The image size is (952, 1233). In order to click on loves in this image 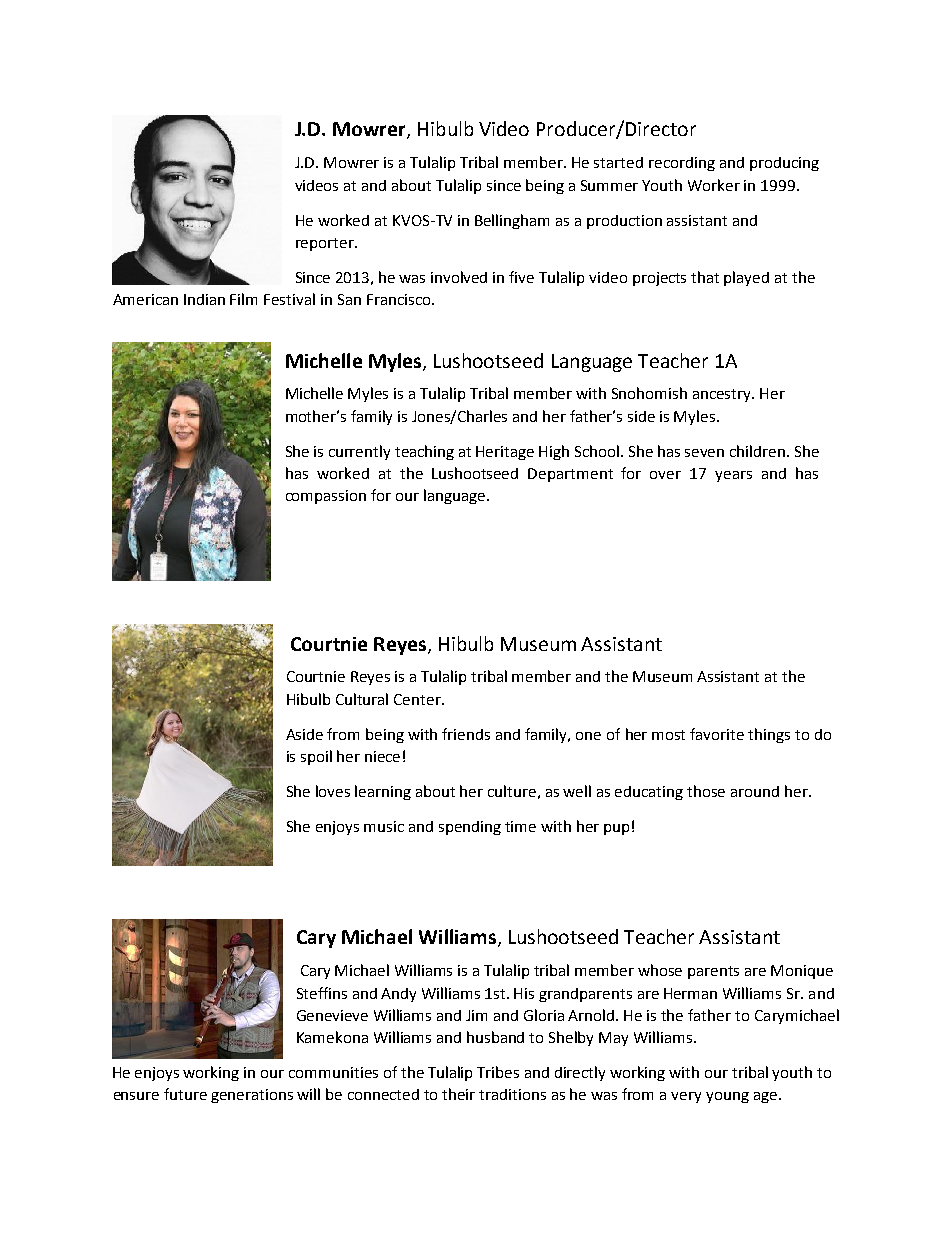, I will do `click(333, 791)`.
